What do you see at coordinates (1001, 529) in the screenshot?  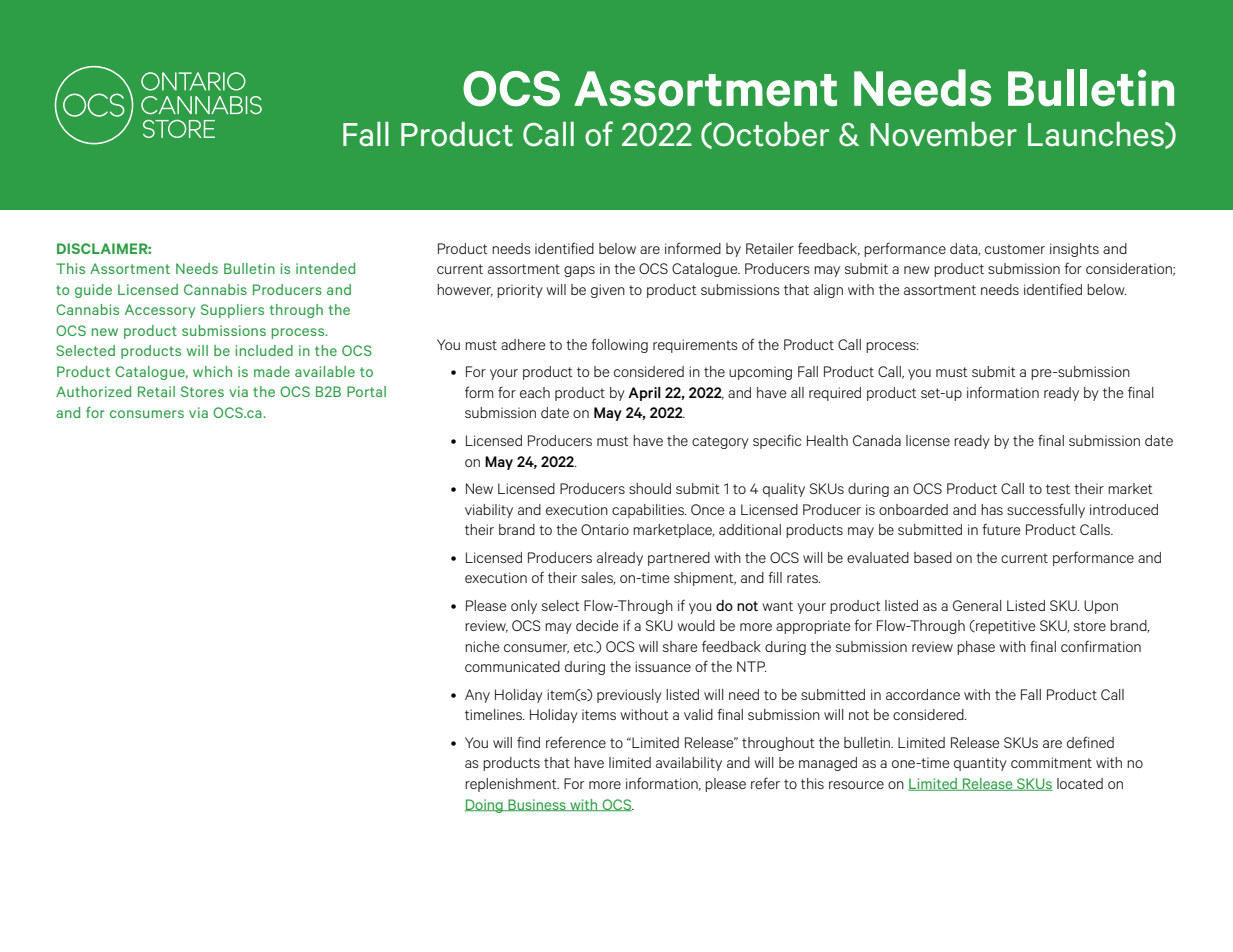 I see `future` at bounding box center [1001, 529].
